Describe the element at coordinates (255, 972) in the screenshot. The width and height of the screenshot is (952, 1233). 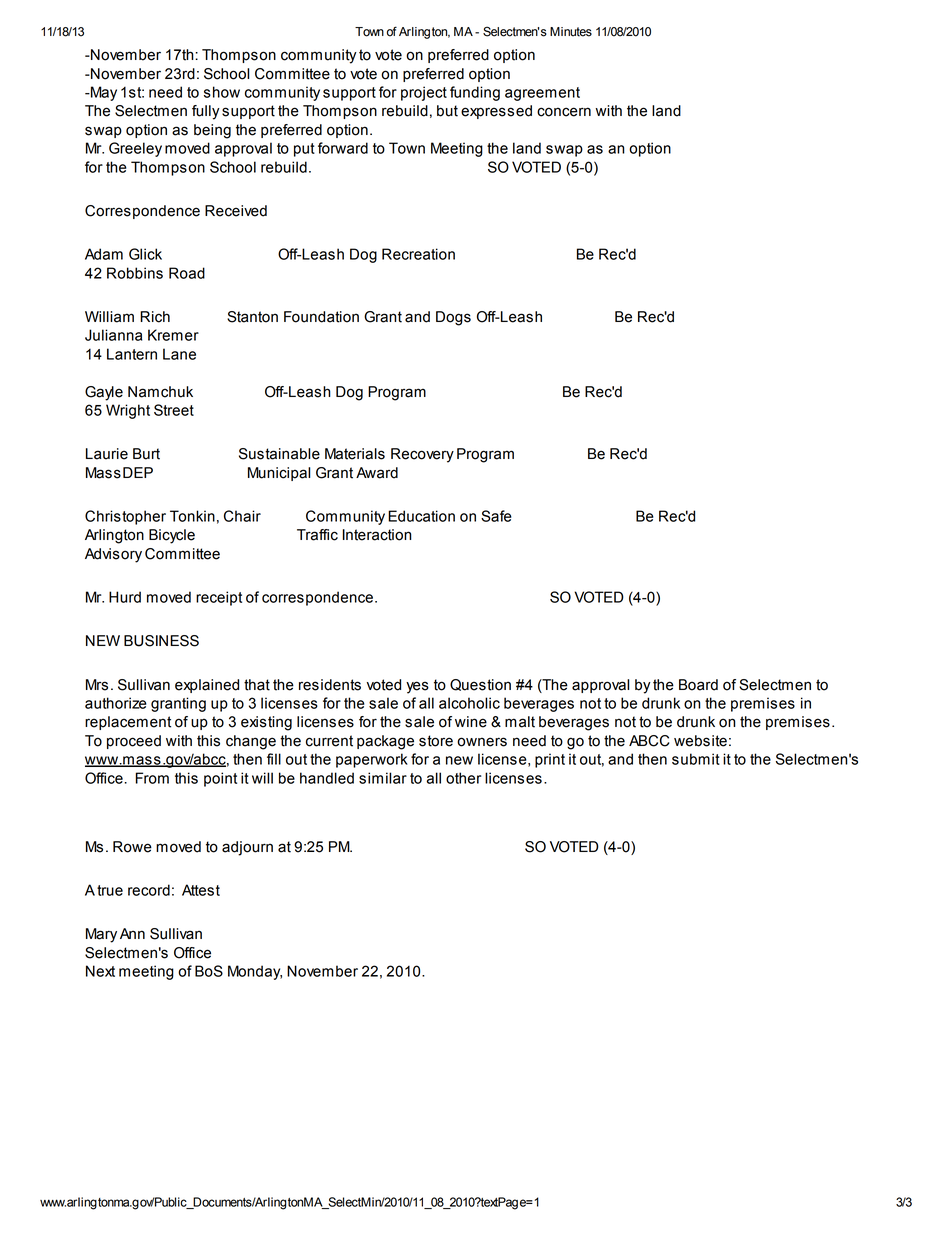
I see `Monday` at that location.
